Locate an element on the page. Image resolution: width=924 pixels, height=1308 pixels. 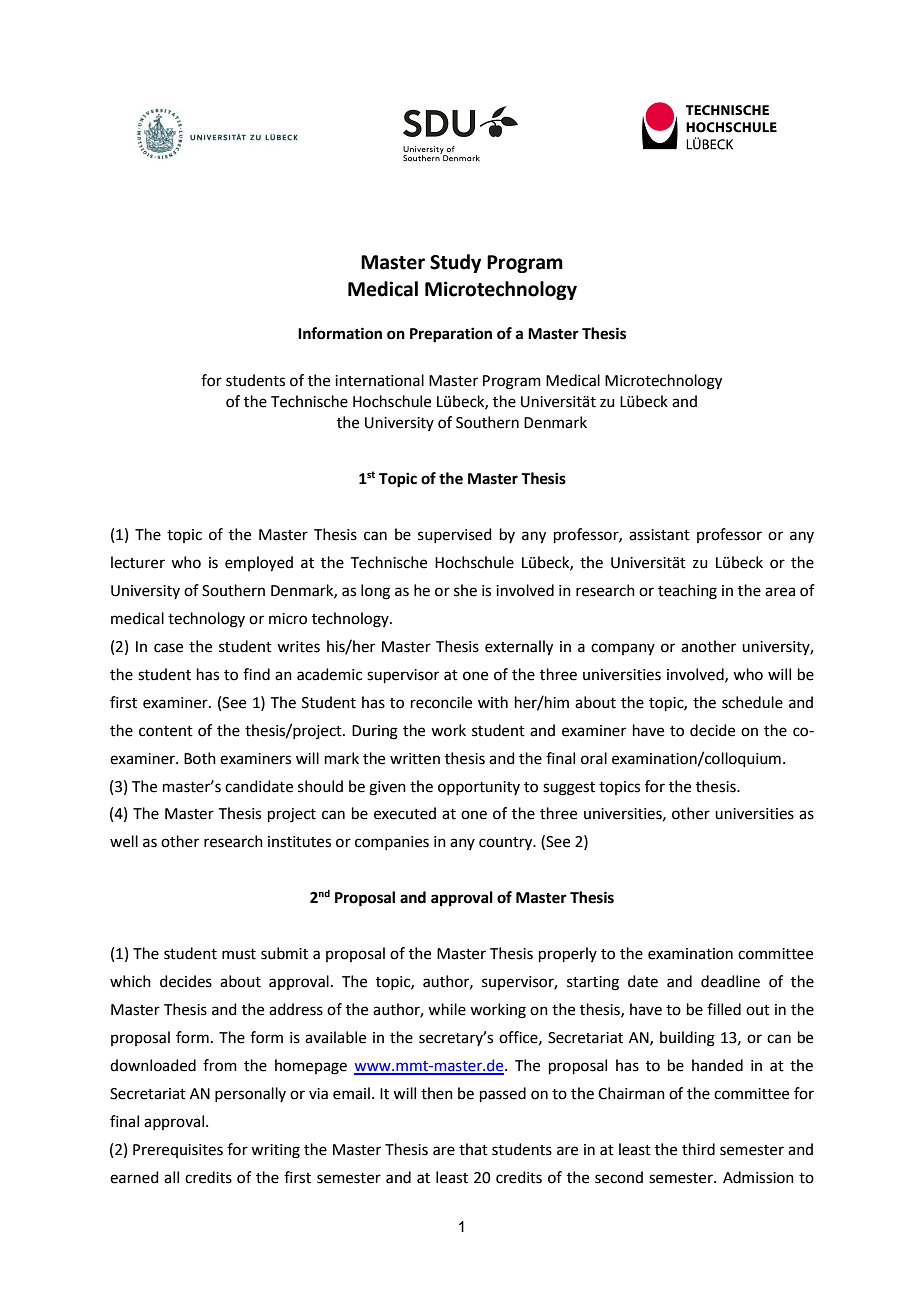
Study is located at coordinates (455, 263).
